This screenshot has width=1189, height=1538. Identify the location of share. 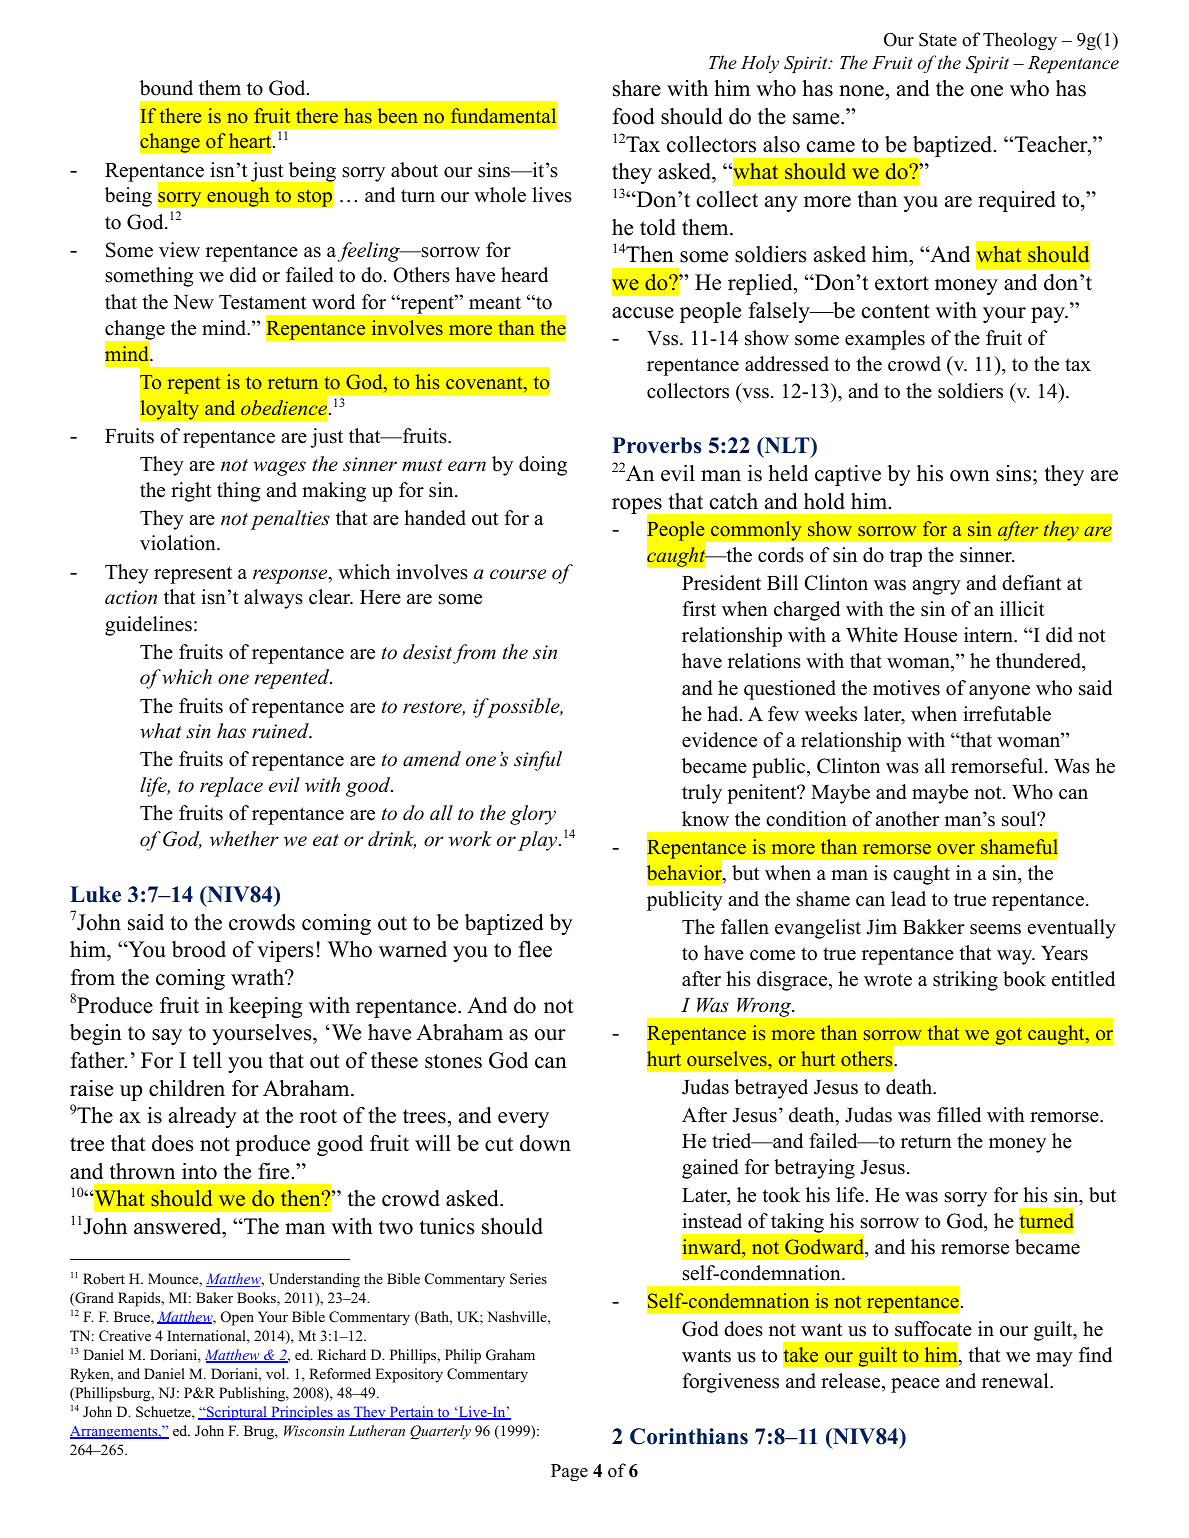
(637, 88).
